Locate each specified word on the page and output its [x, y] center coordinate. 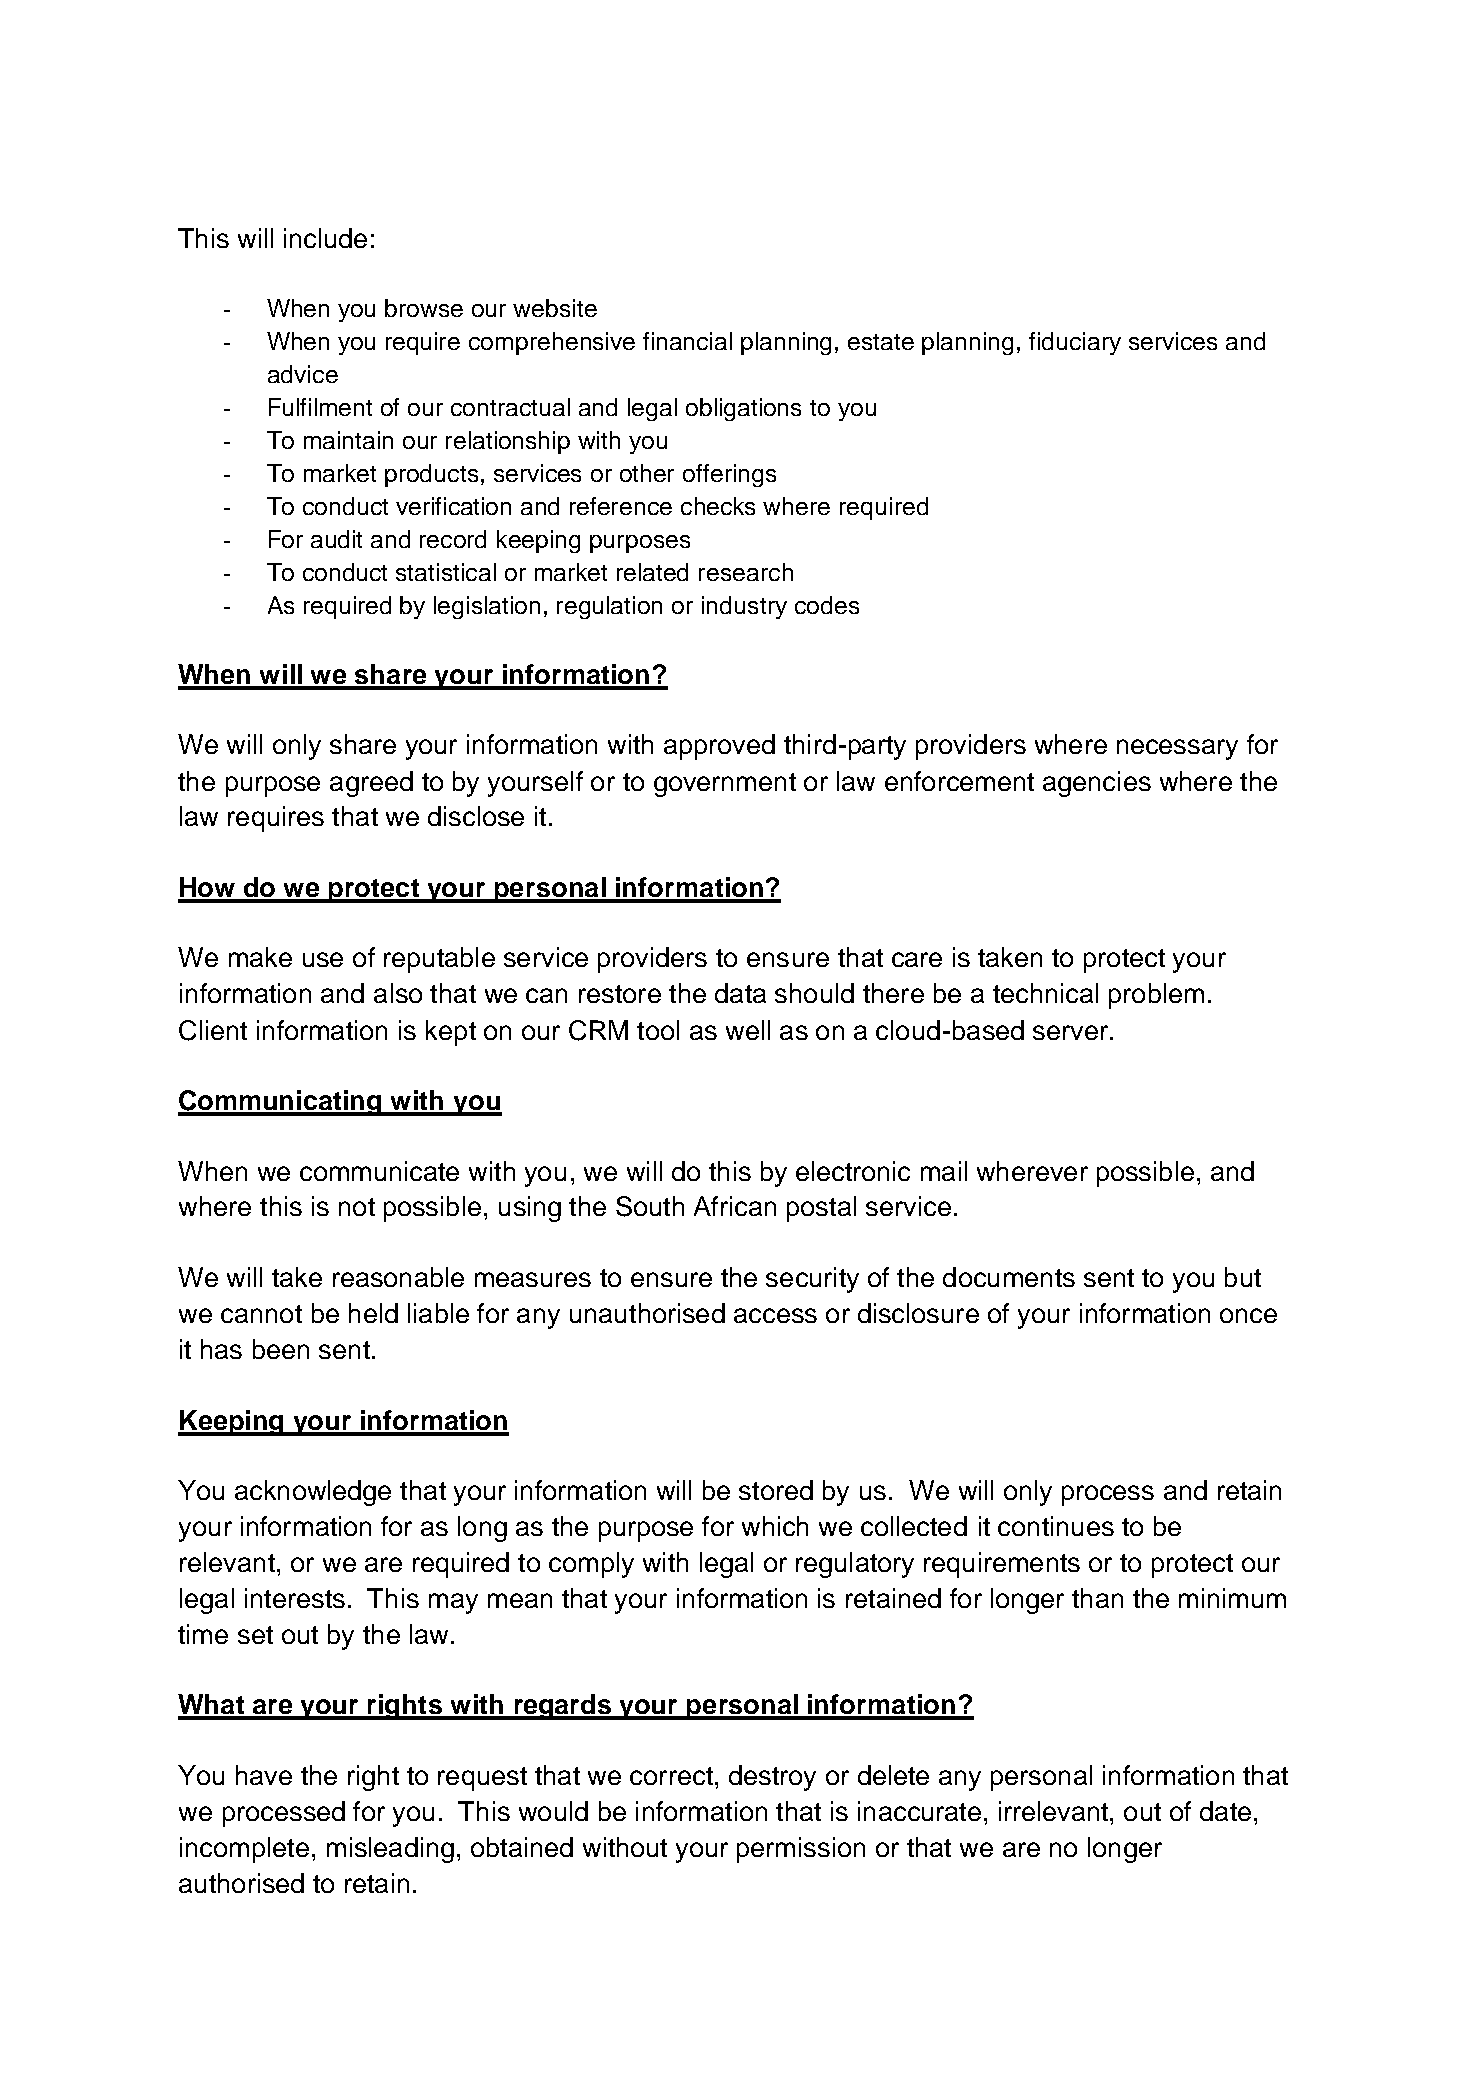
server [1072, 1032]
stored [776, 1490]
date [1225, 1811]
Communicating [281, 1103]
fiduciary [1075, 343]
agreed [371, 784]
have [264, 1775]
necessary [1177, 749]
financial [687, 341]
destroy [772, 1778]
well [748, 1030]
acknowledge [313, 1493]
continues [1056, 1526]
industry [744, 607]
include [325, 238]
